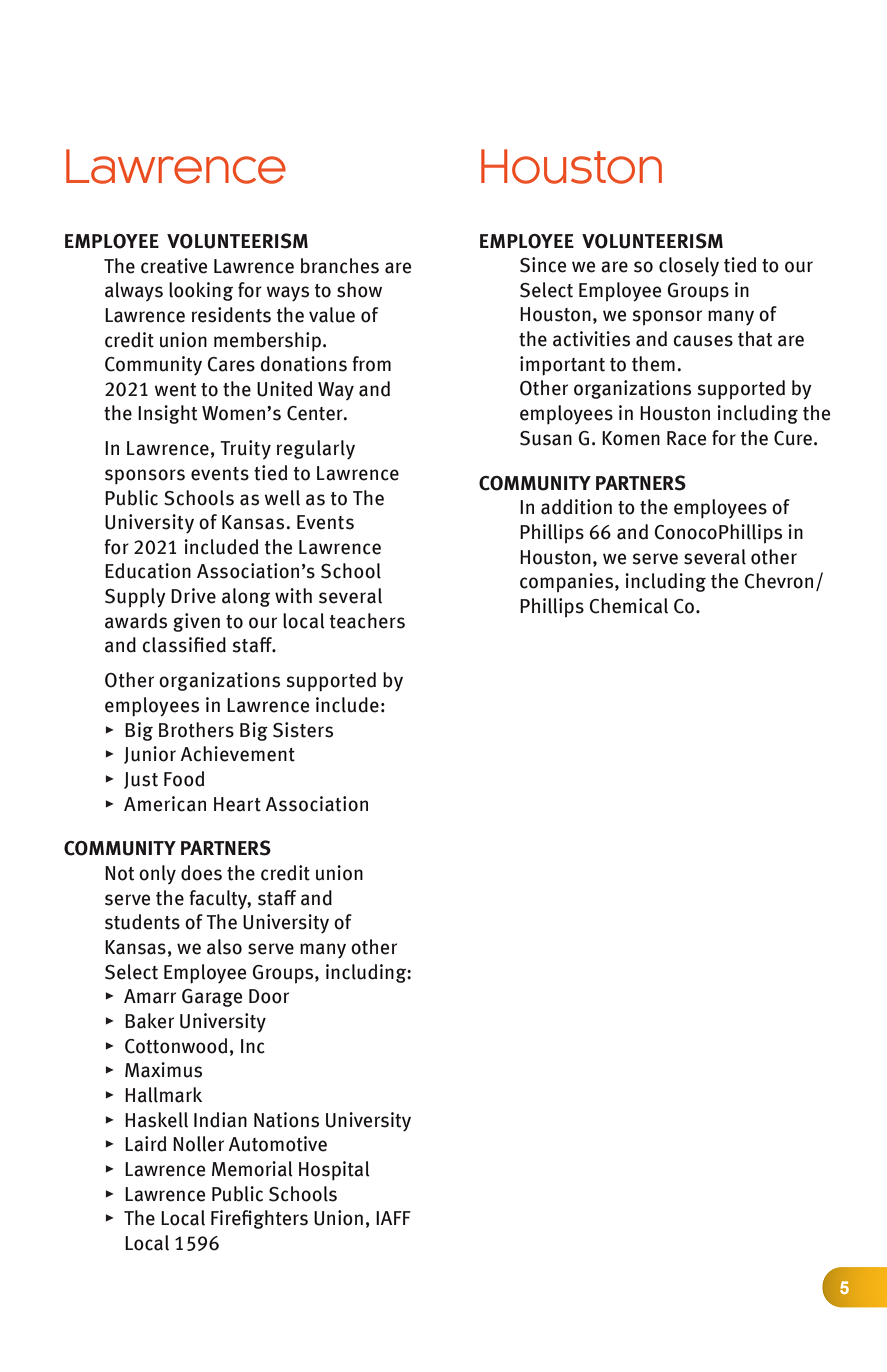 This page has height=1372, width=887. I want to click on Chemical, so click(628, 606).
